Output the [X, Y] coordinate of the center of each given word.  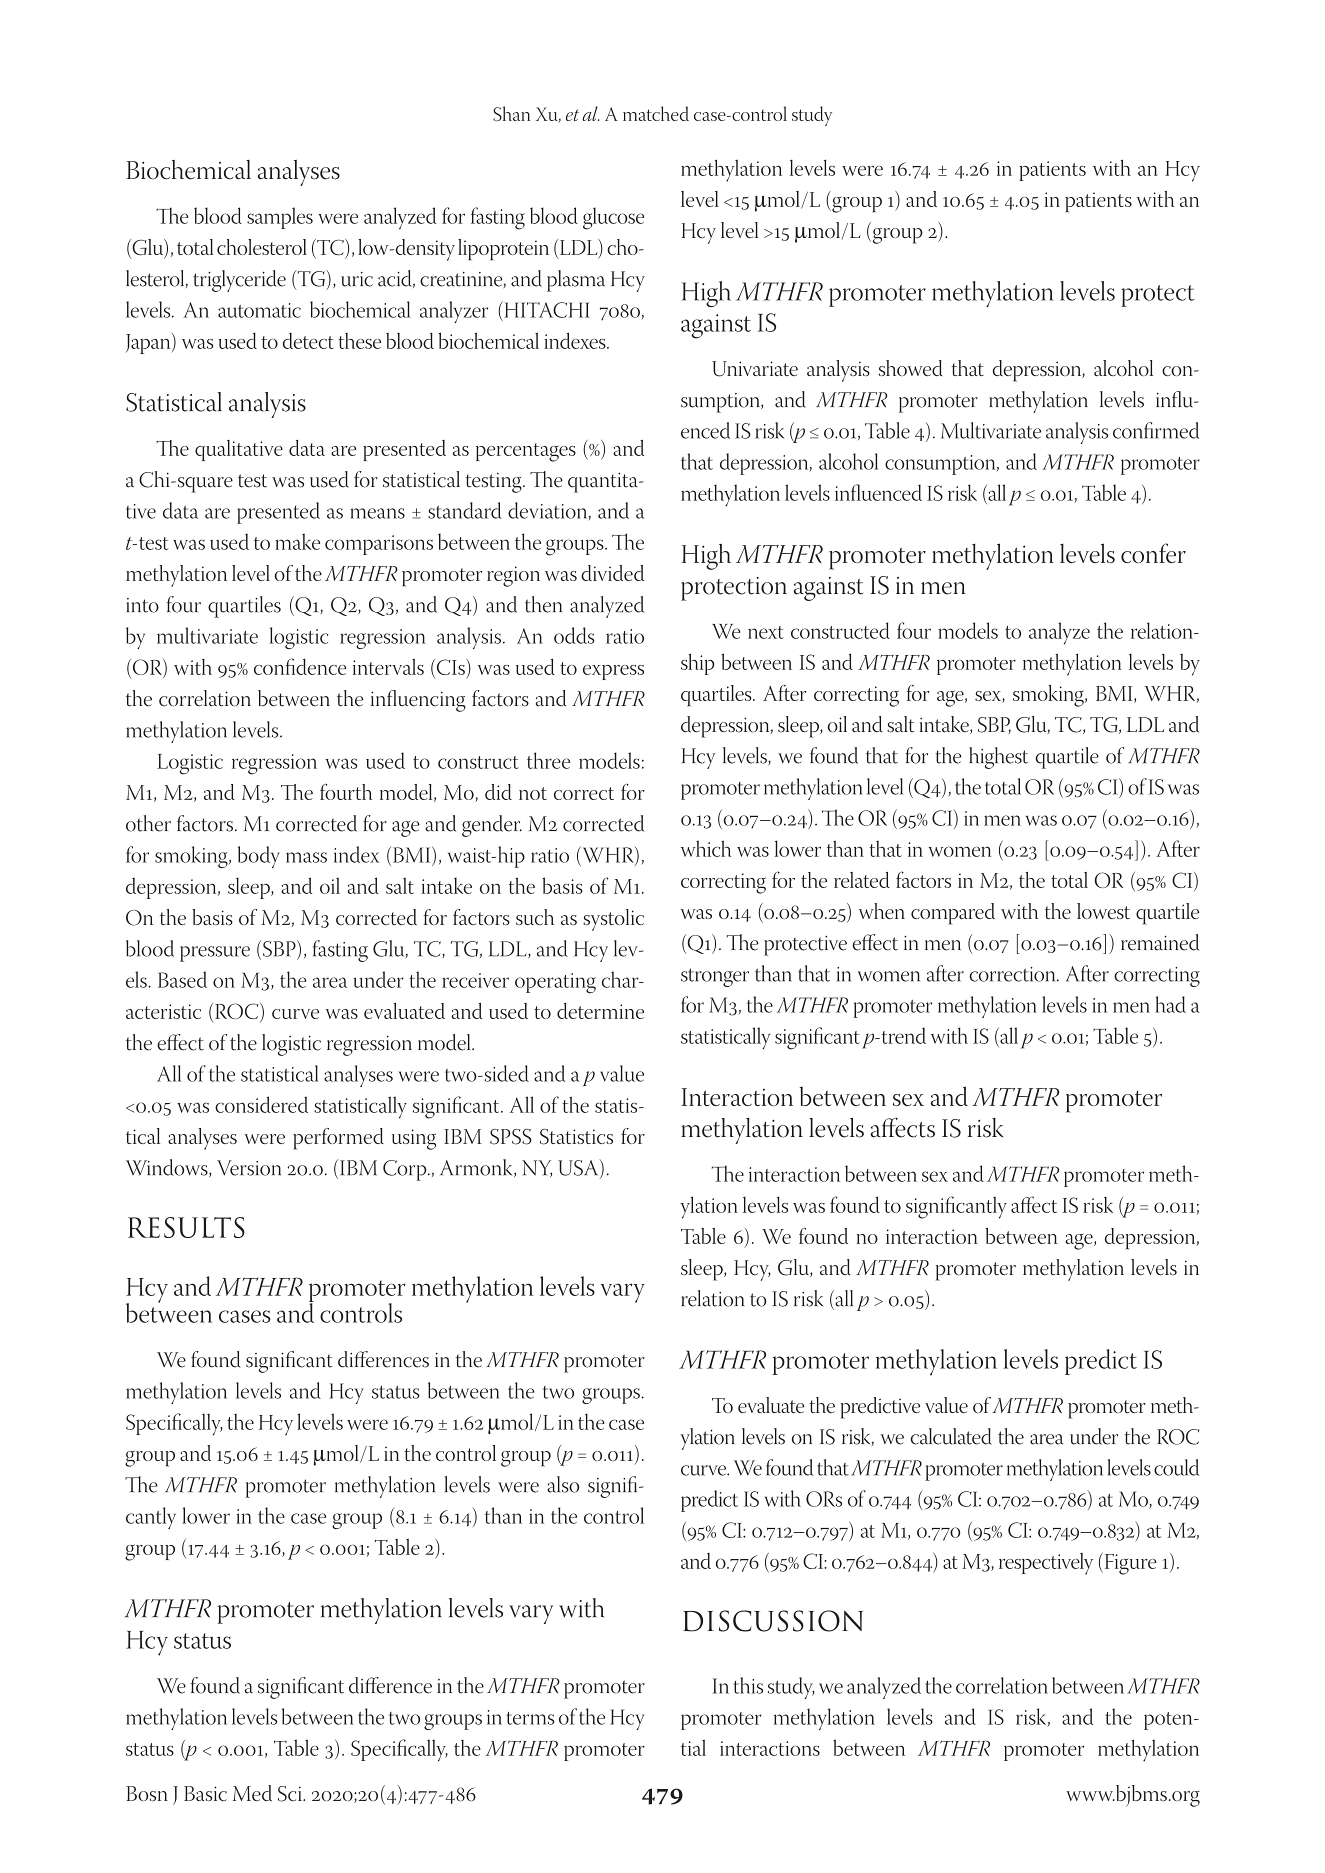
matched [656, 113]
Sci [291, 1794]
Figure [1129, 1564]
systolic [613, 920]
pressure [215, 954]
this [748, 1685]
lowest [1103, 911]
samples [280, 218]
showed [911, 368]
